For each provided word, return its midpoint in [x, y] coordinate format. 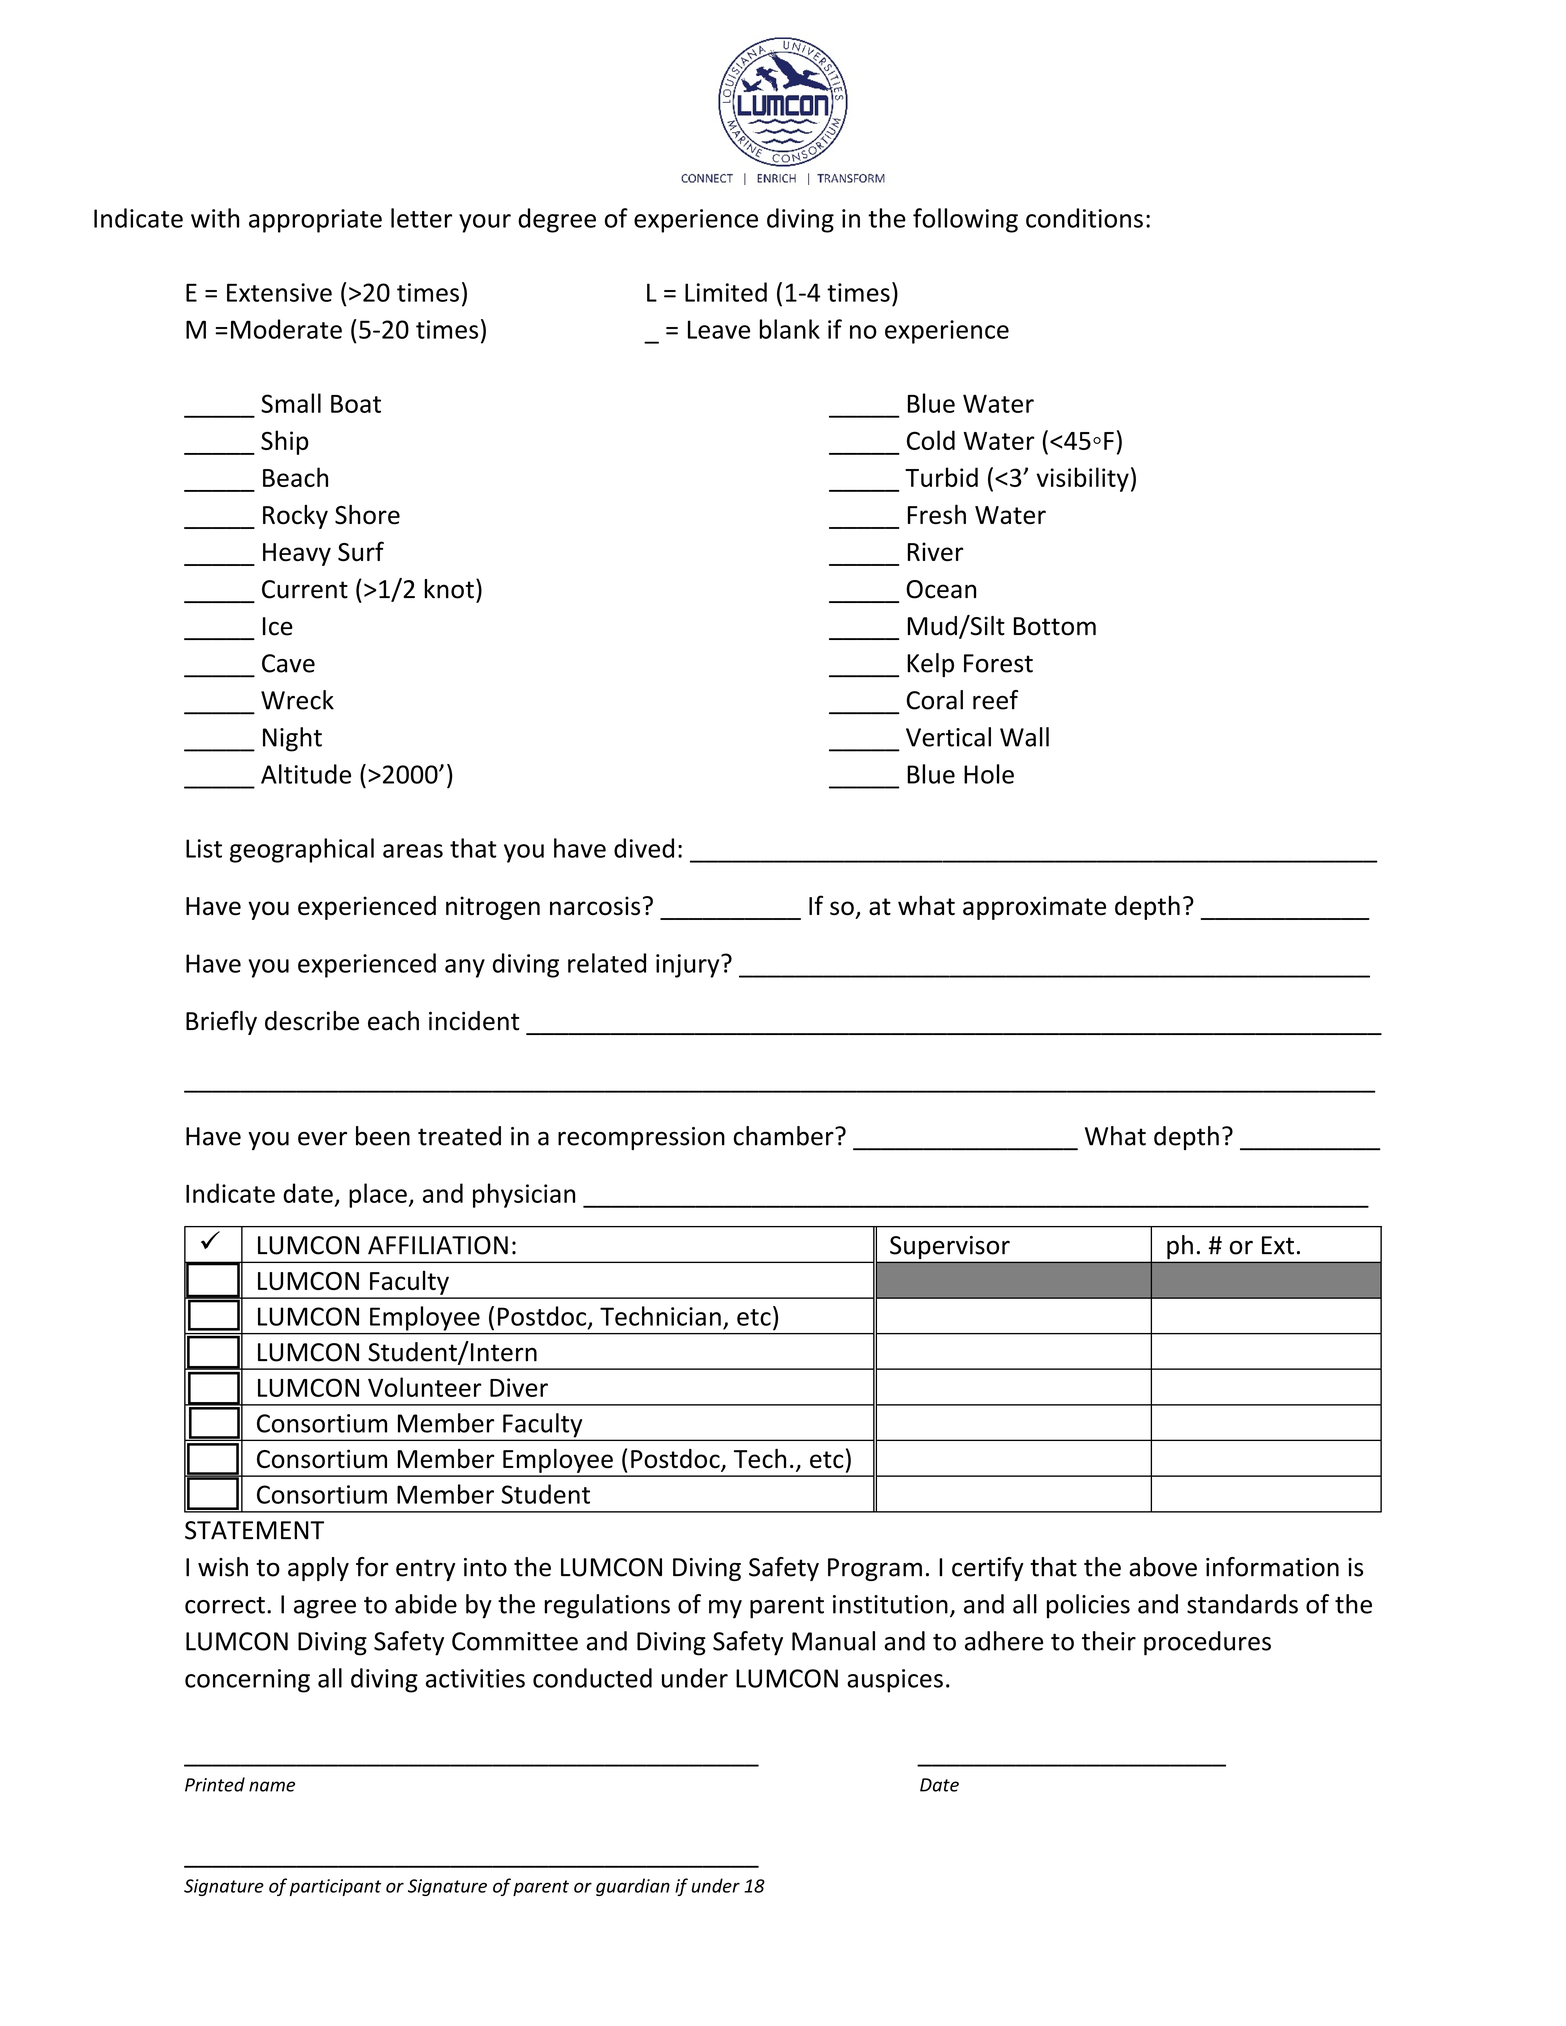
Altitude [306, 774]
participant [335, 1887]
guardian [633, 1887]
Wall [1024, 737]
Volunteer [425, 1387]
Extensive [279, 292]
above [1163, 1567]
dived [644, 848]
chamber [785, 1136]
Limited [726, 292]
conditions [1084, 218]
